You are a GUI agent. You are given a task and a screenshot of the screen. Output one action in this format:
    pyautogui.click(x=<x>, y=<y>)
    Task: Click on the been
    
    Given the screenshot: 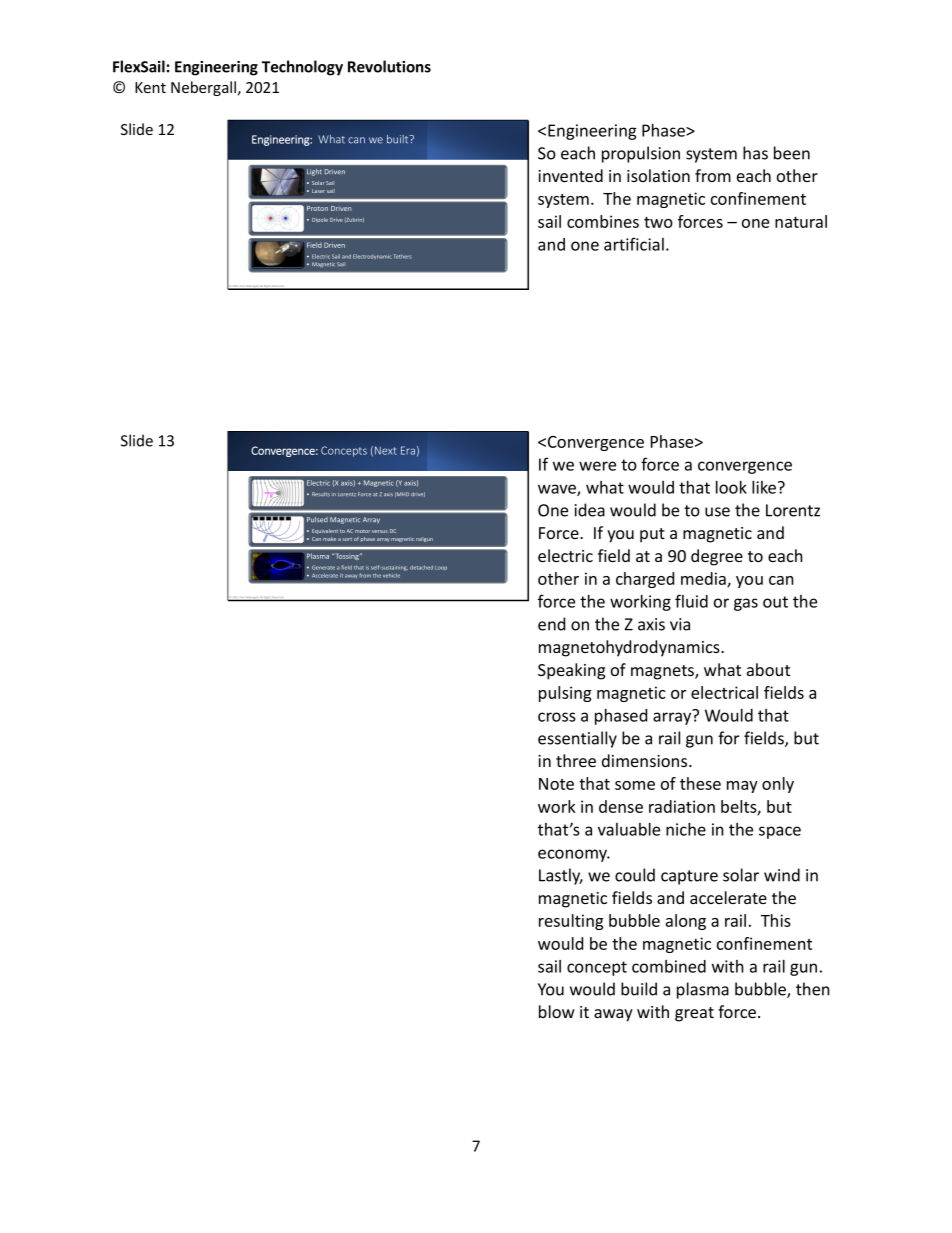 What is the action you would take?
    pyautogui.click(x=792, y=153)
